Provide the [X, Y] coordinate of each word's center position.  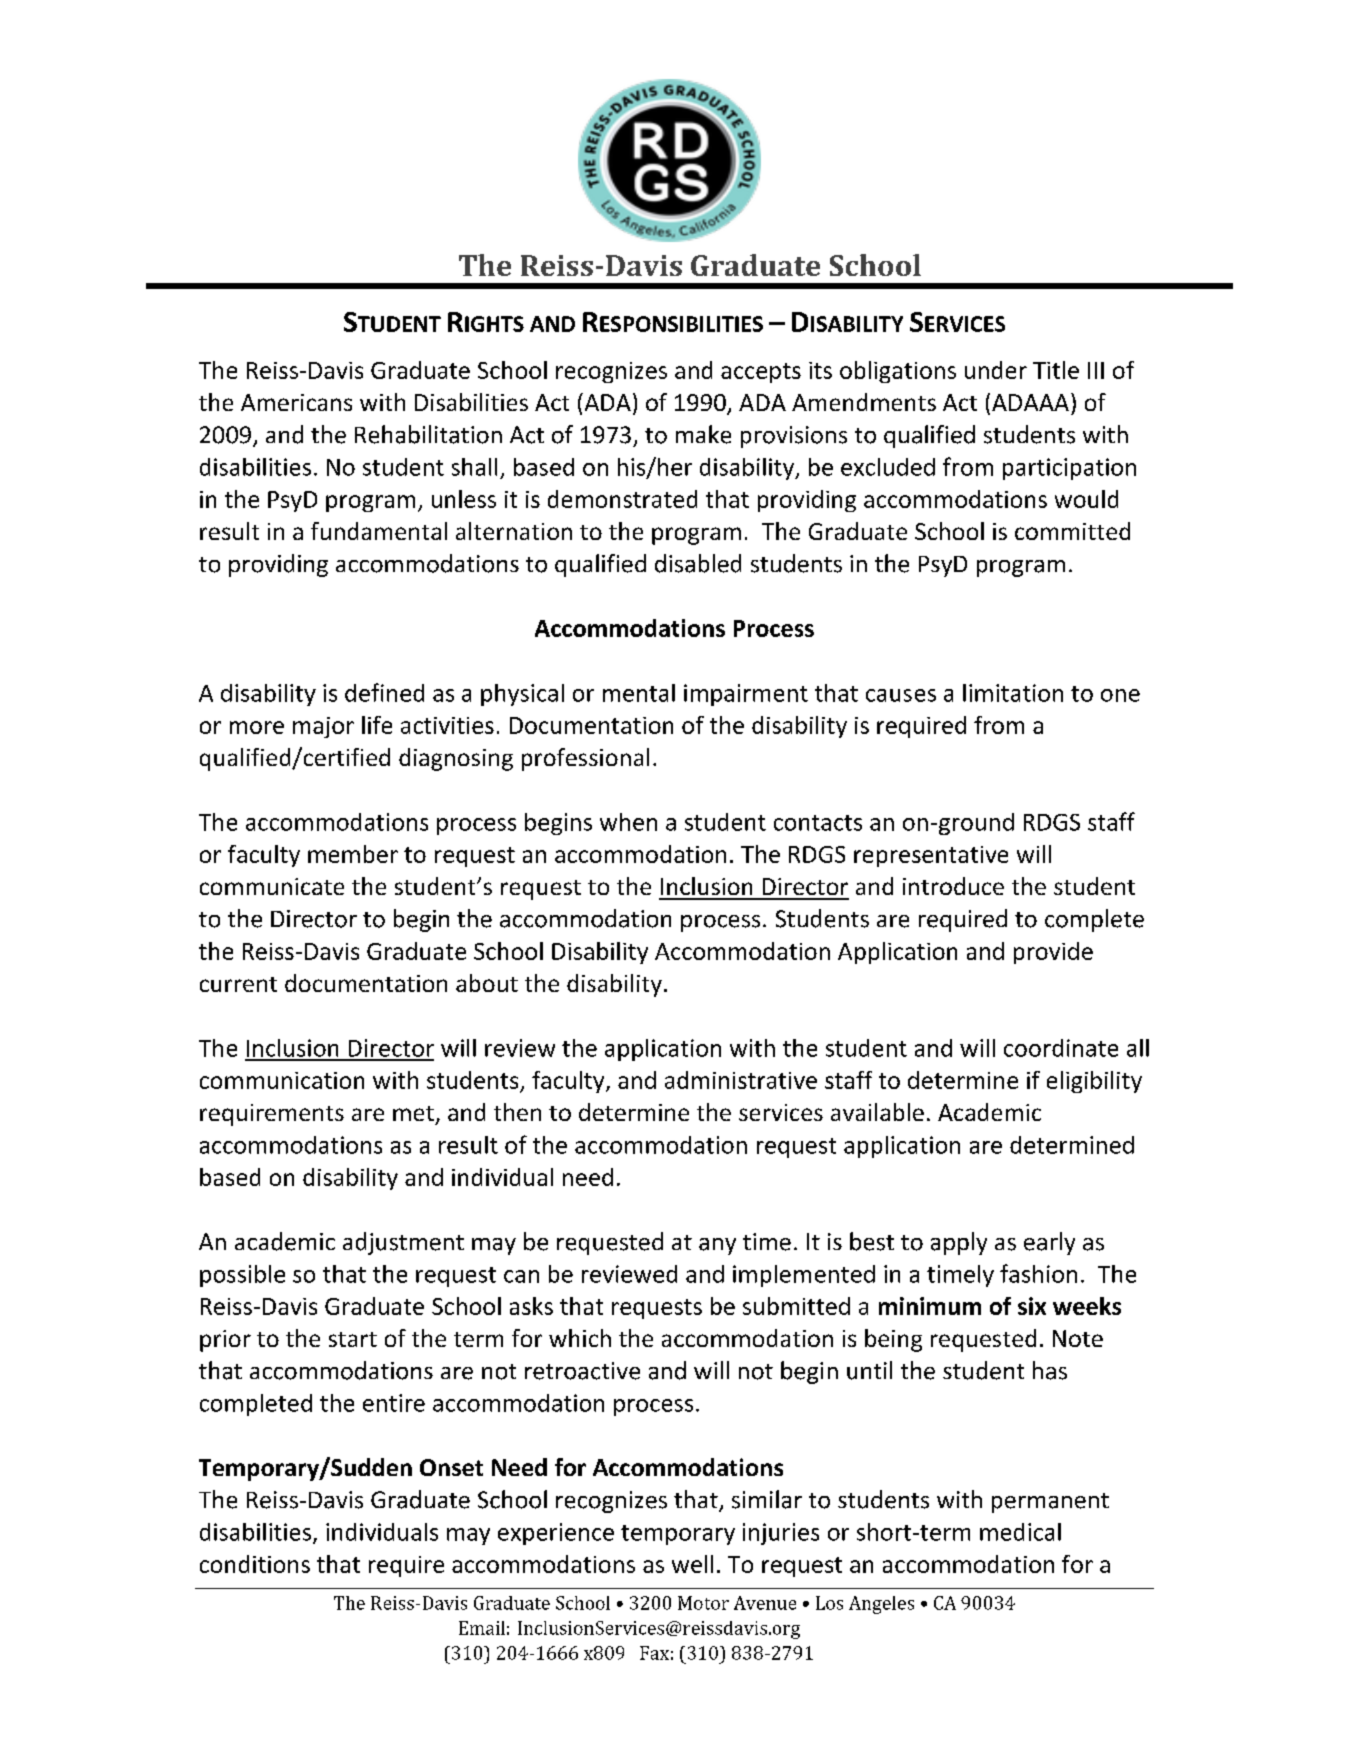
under [996, 370]
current [238, 984]
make [703, 434]
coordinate [1061, 1048]
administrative [741, 1080]
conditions [255, 1564]
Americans [296, 402]
